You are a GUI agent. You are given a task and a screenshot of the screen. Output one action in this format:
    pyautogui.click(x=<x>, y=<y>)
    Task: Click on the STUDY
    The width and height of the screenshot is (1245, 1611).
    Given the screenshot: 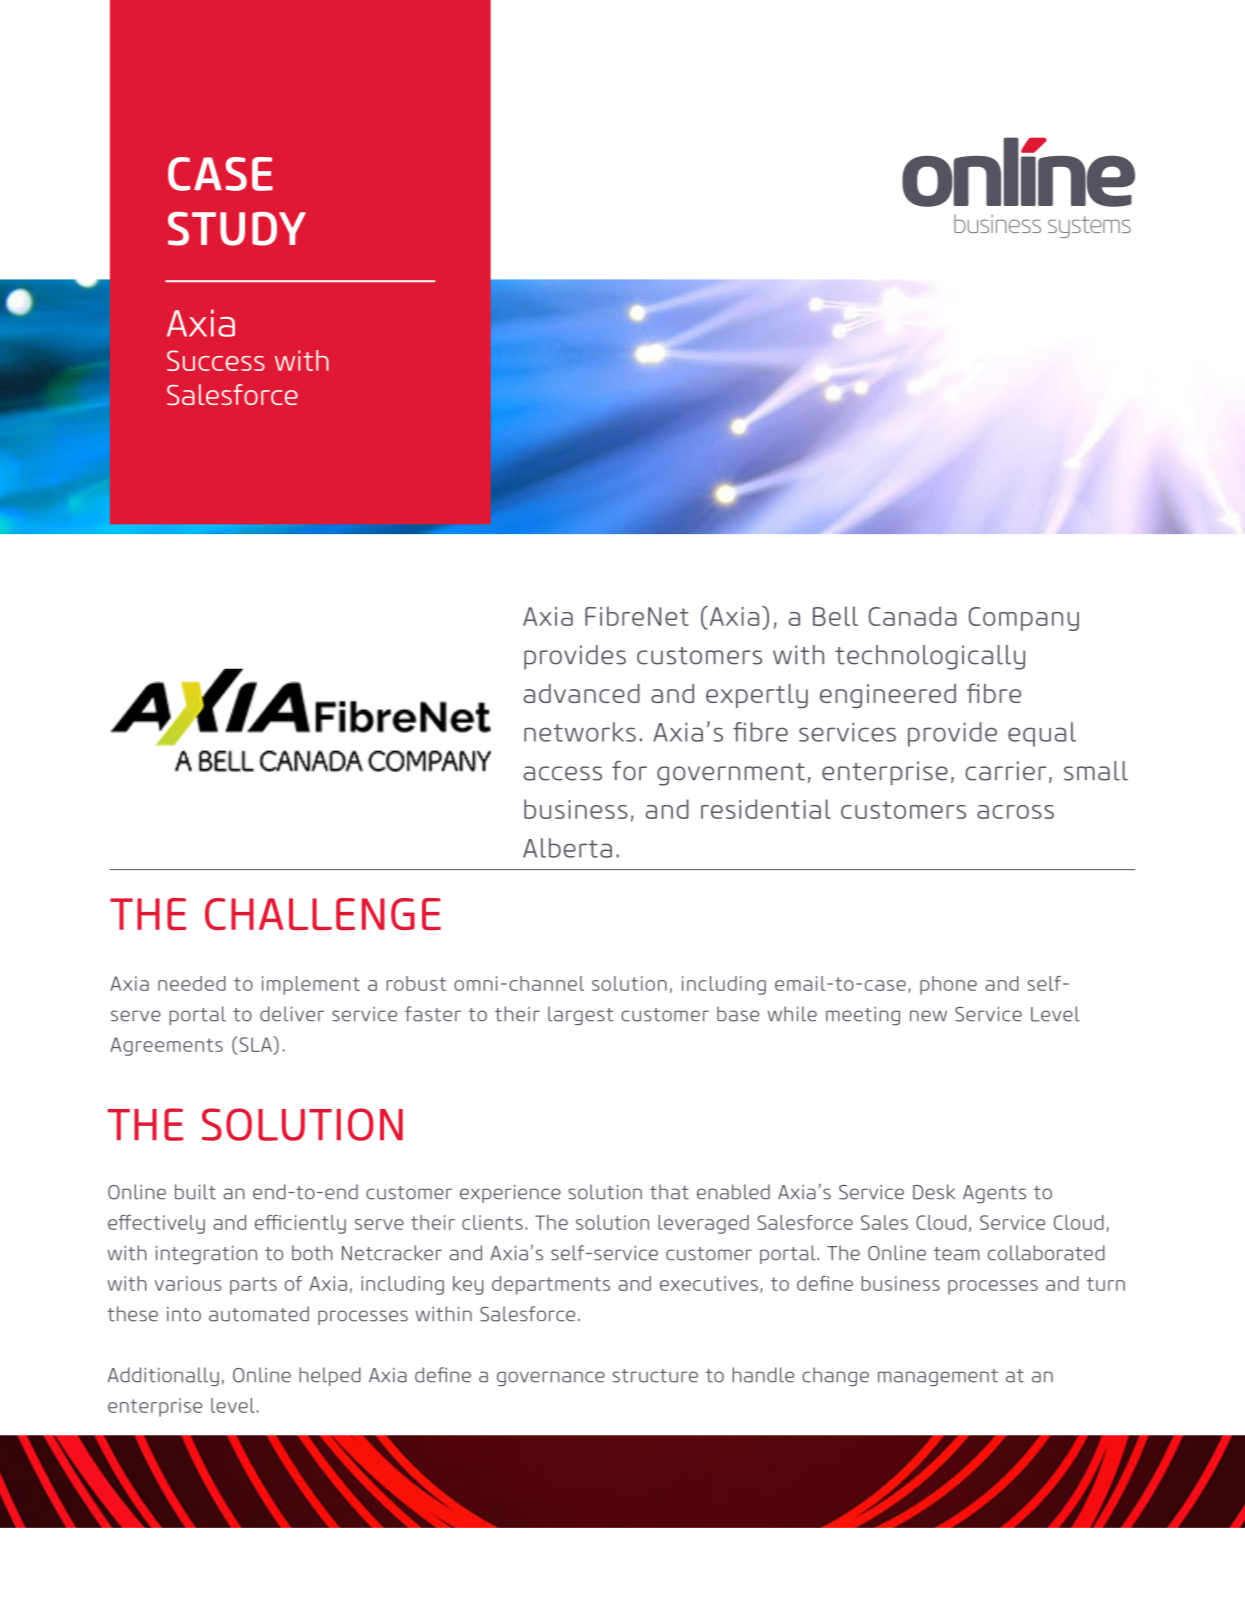 What is the action you would take?
    pyautogui.click(x=237, y=229)
